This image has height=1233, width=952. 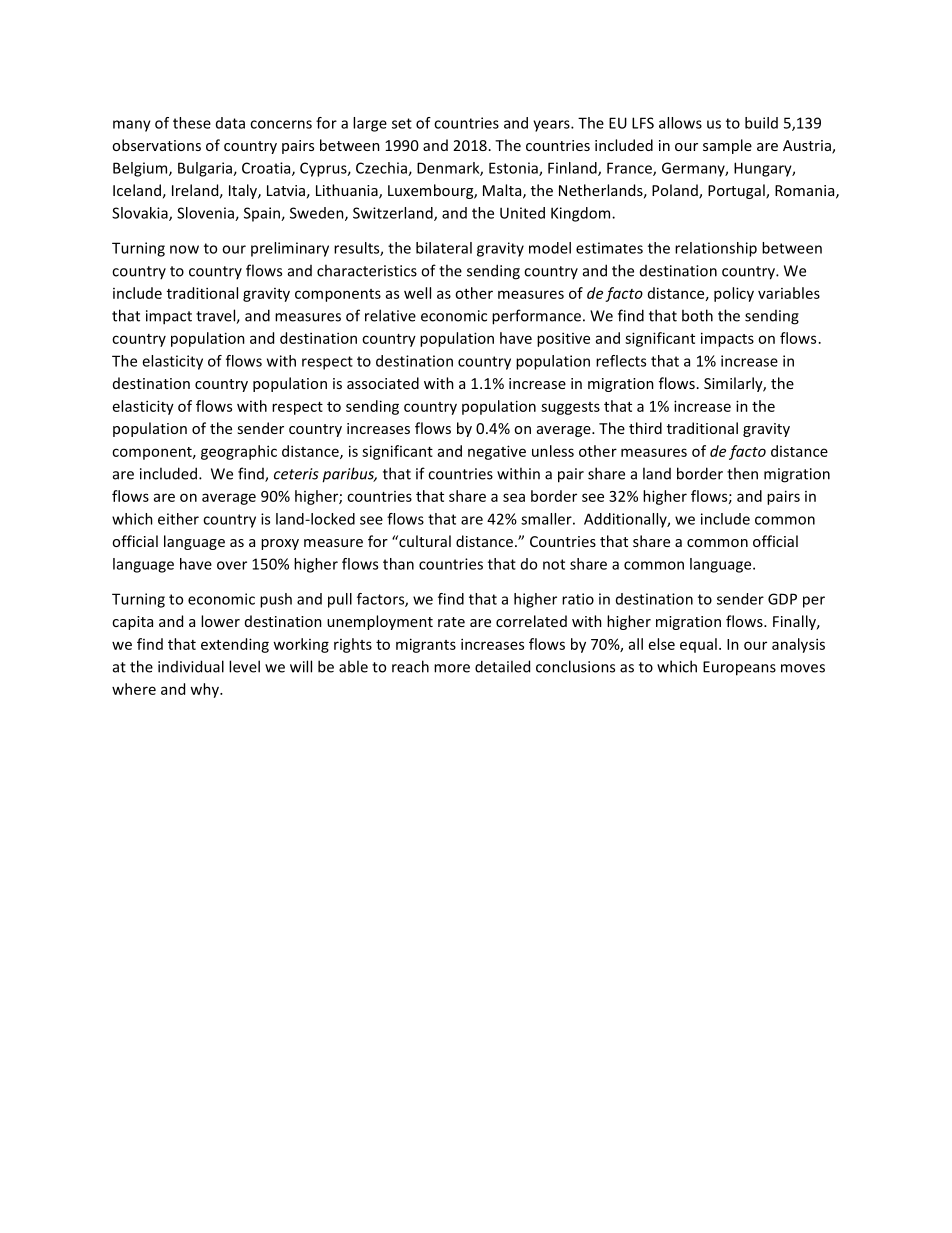 What do you see at coordinates (230, 123) in the image?
I see `data` at bounding box center [230, 123].
